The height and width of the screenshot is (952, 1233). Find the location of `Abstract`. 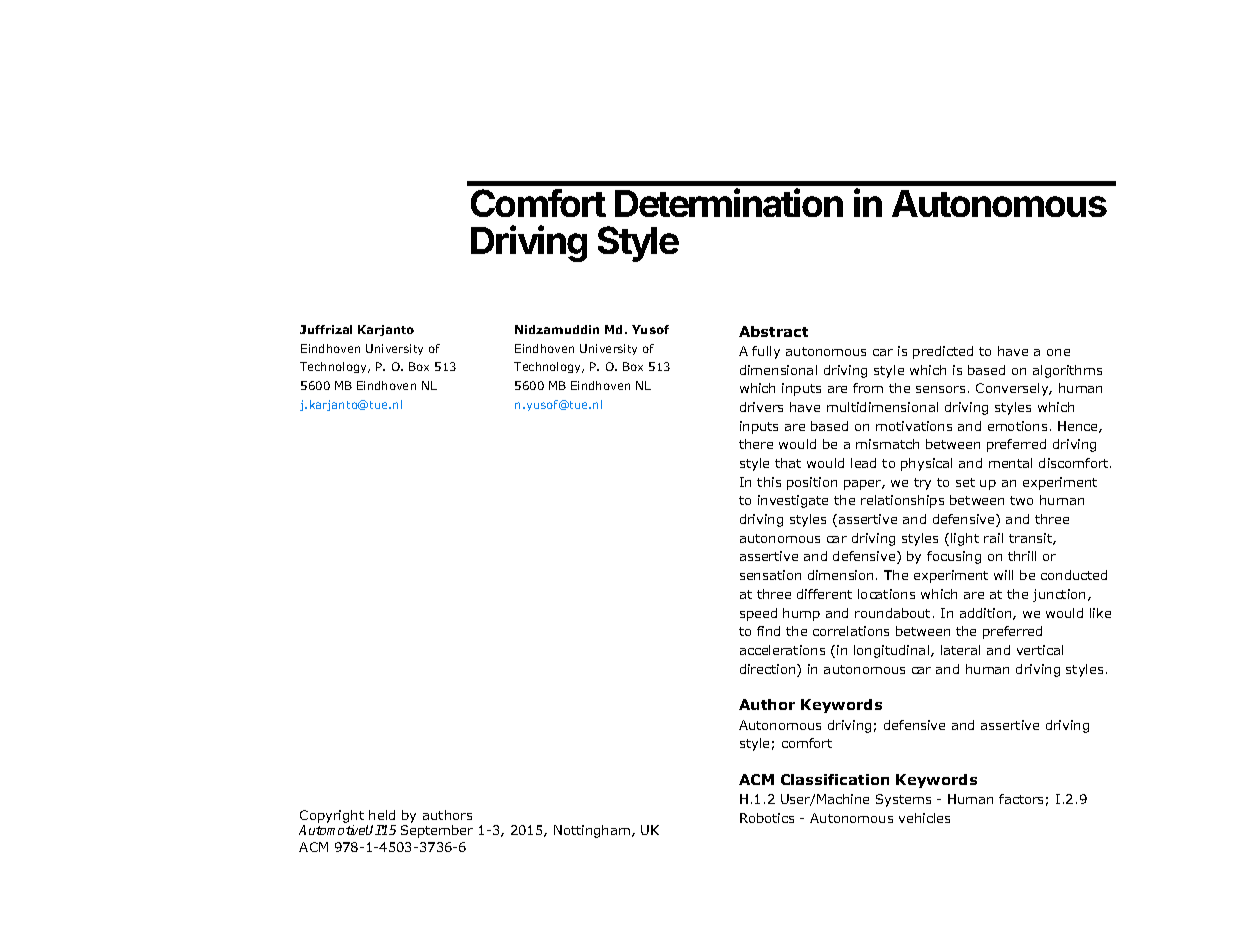

Abstract is located at coordinates (773, 331).
